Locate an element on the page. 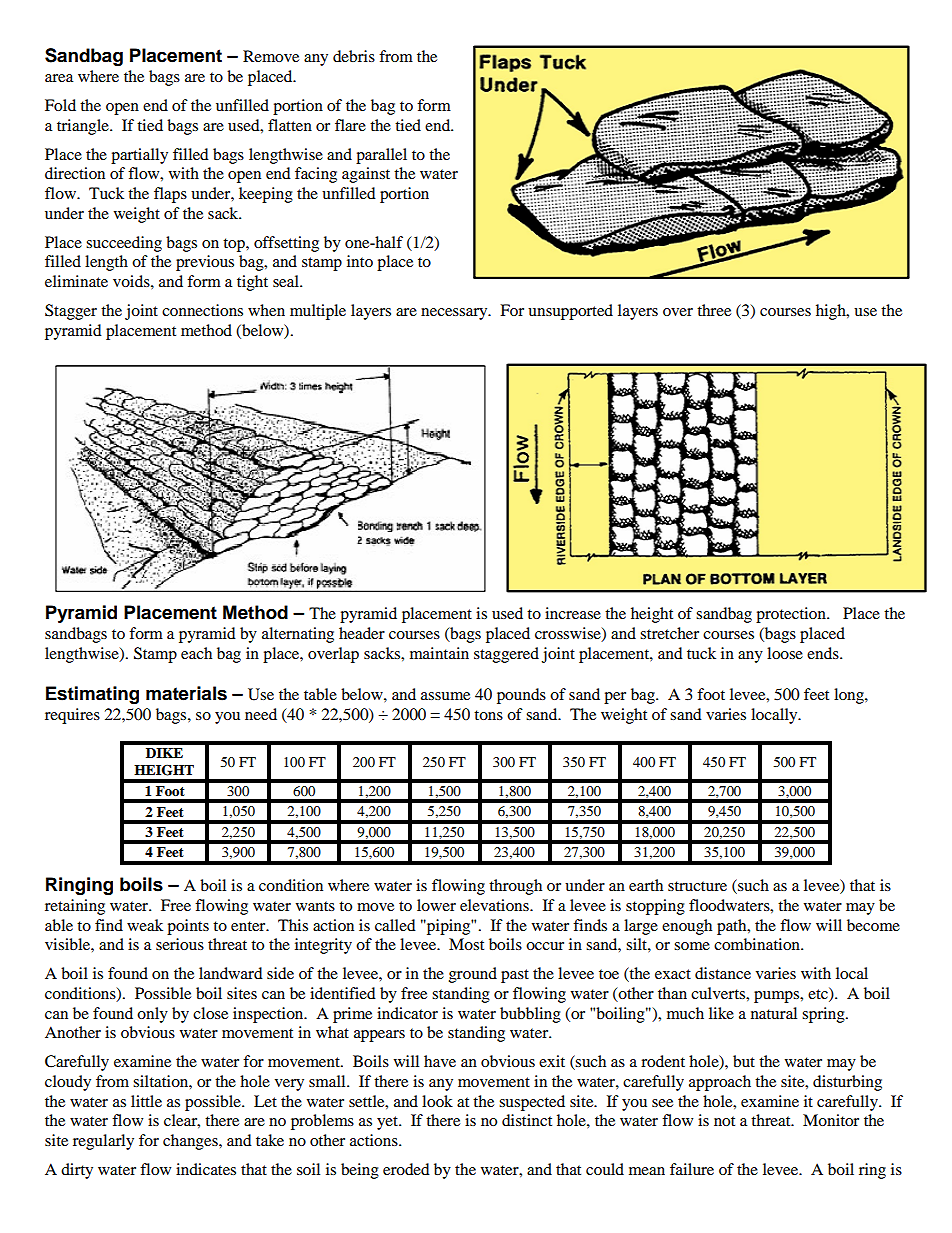 This page has height=1233, width=952. connections is located at coordinates (202, 310).
